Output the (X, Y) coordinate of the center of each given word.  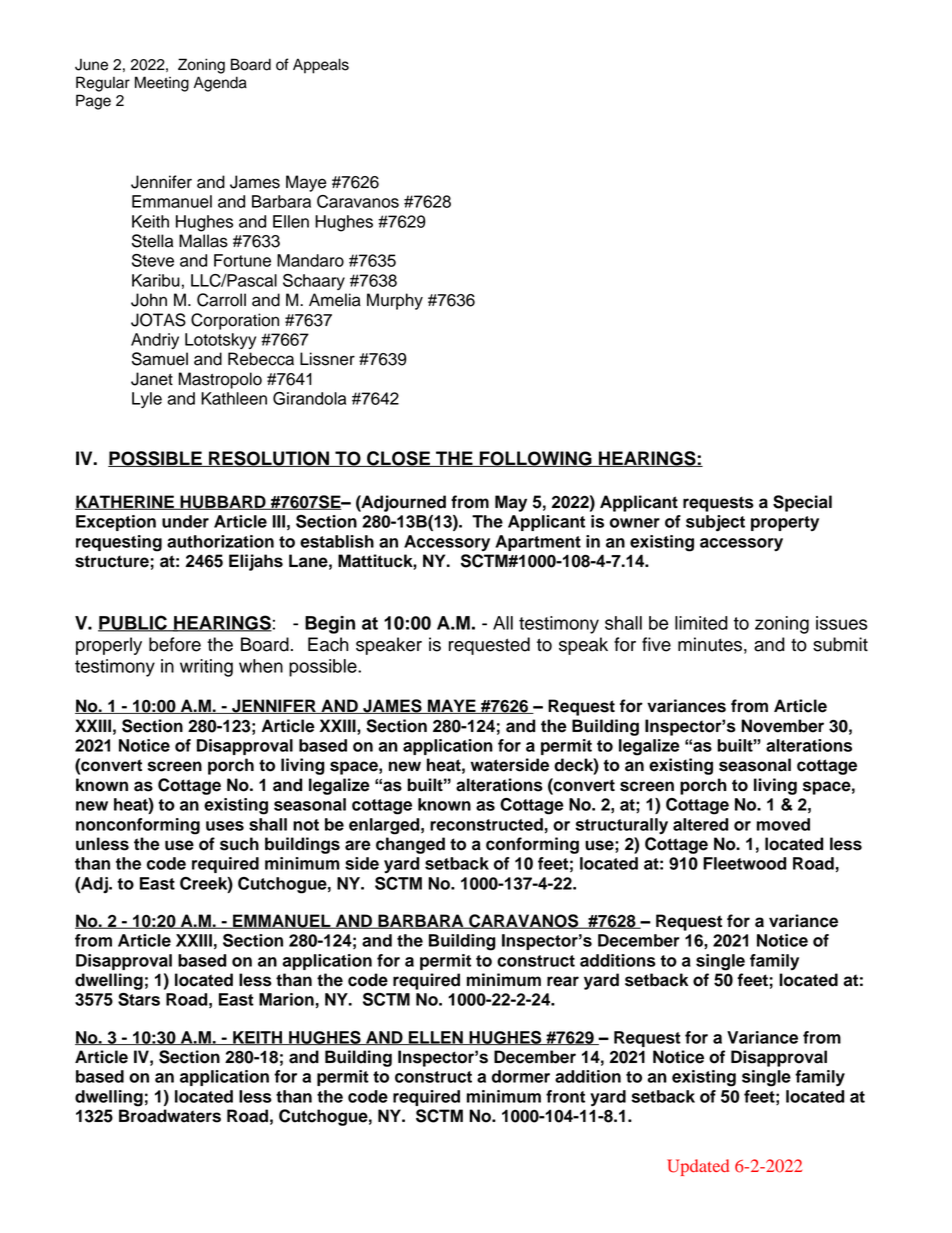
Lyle (147, 400)
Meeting (162, 84)
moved (783, 824)
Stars (139, 999)
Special (802, 503)
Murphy (395, 301)
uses (225, 826)
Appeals (321, 66)
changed (410, 845)
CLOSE (398, 459)
